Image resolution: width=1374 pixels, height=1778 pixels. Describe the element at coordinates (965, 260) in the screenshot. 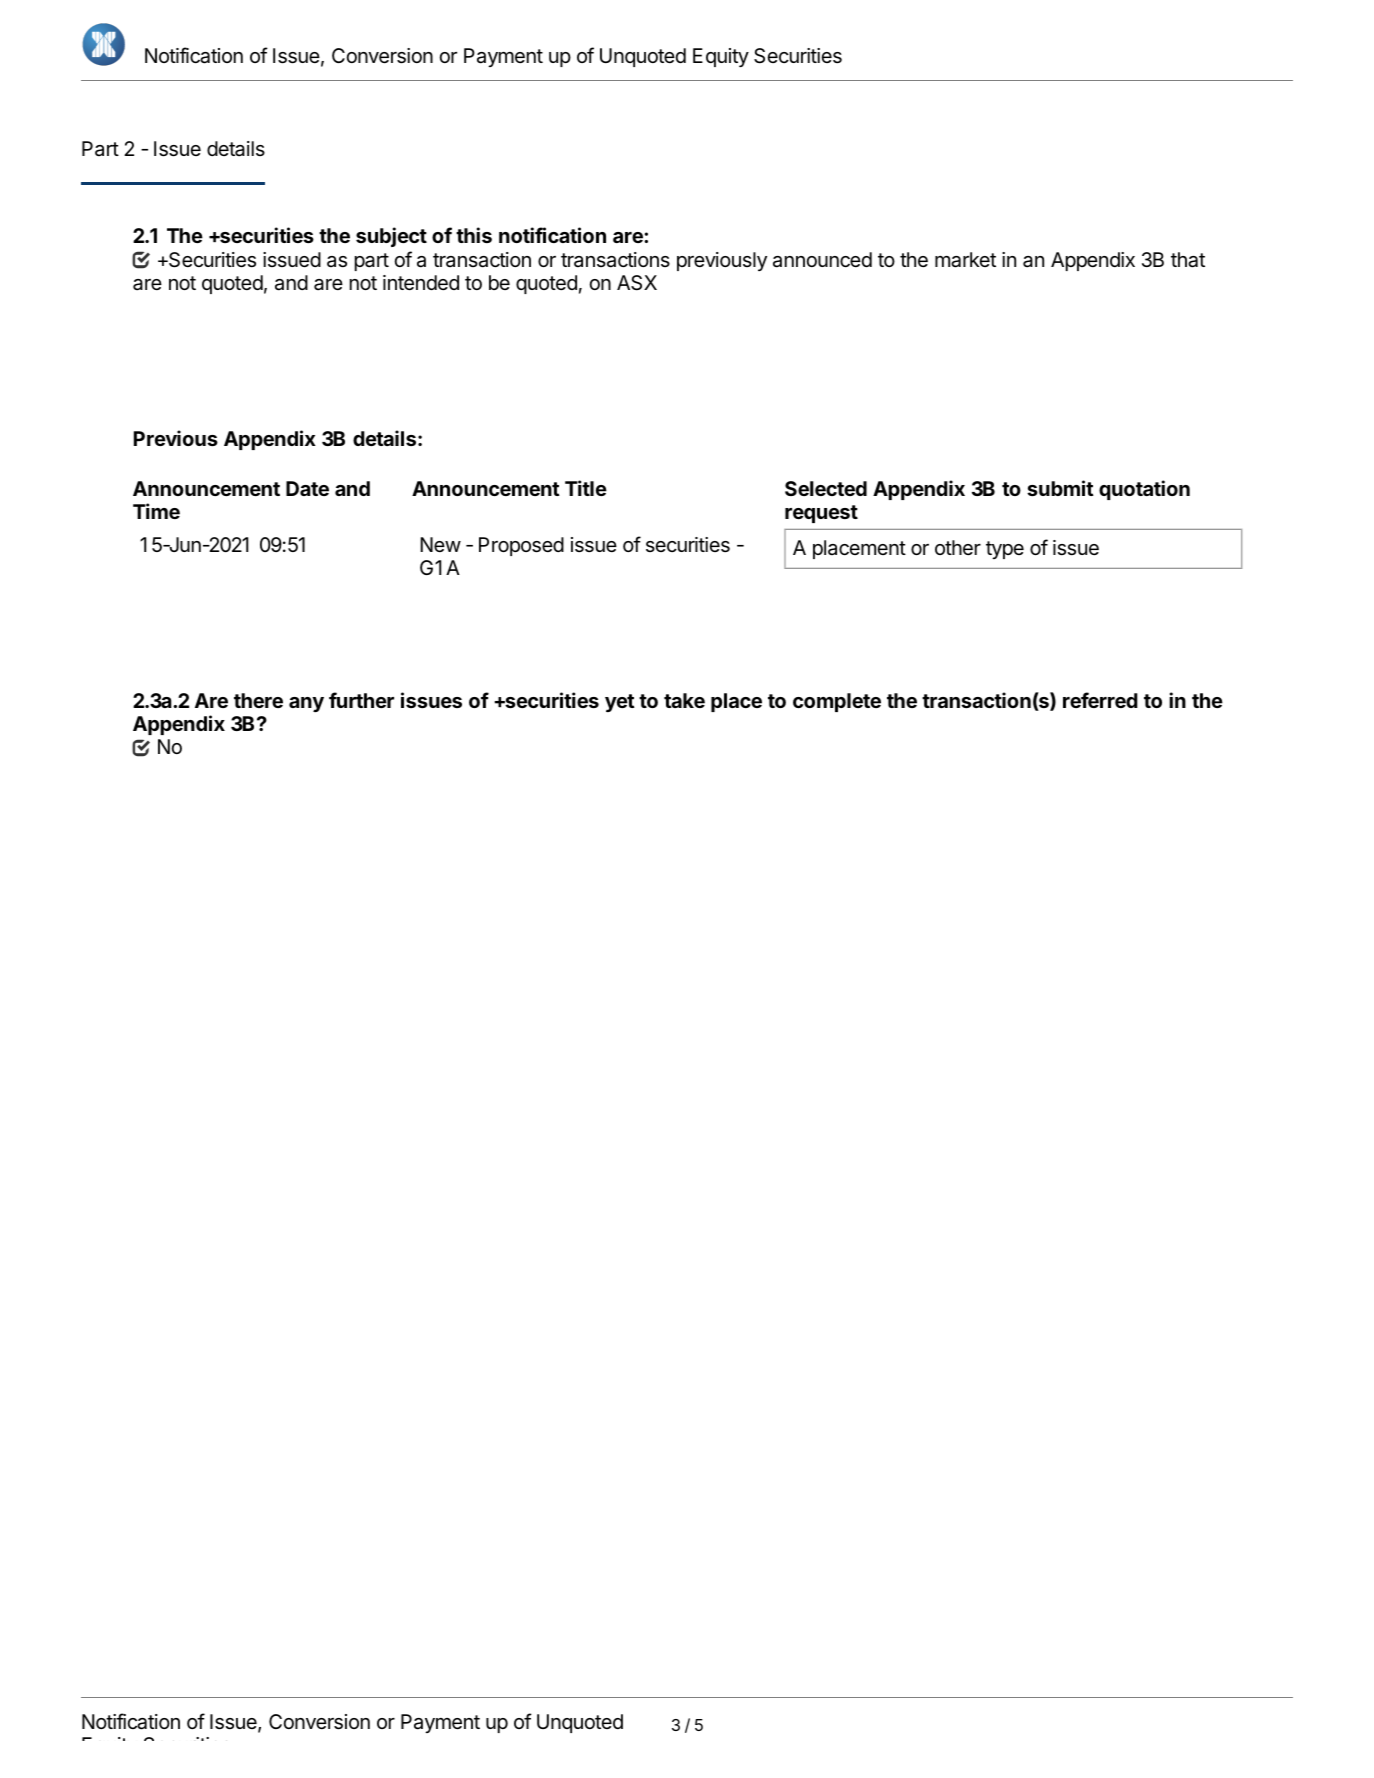

I see `market` at that location.
